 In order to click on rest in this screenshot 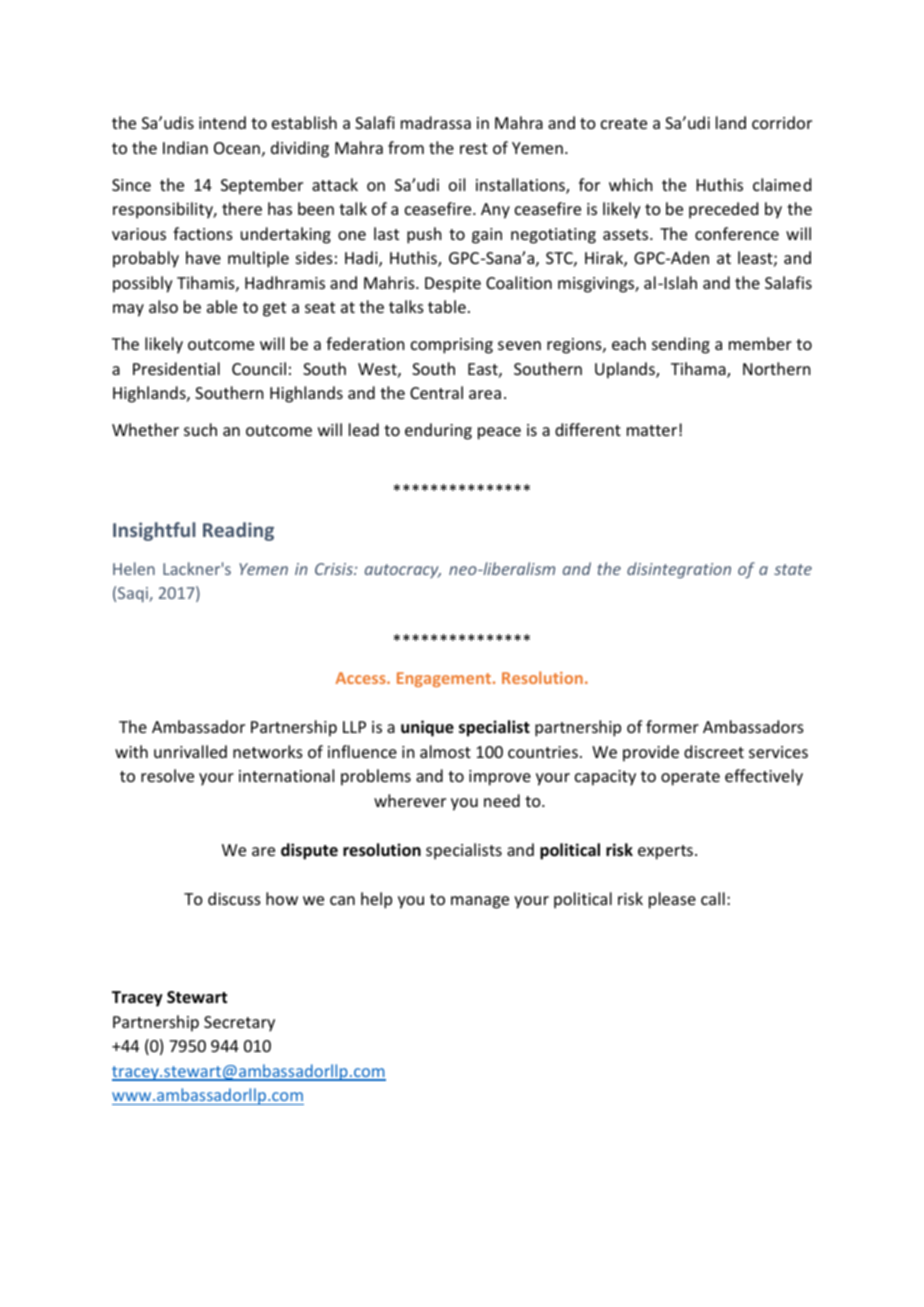, I will do `click(474, 148)`.
